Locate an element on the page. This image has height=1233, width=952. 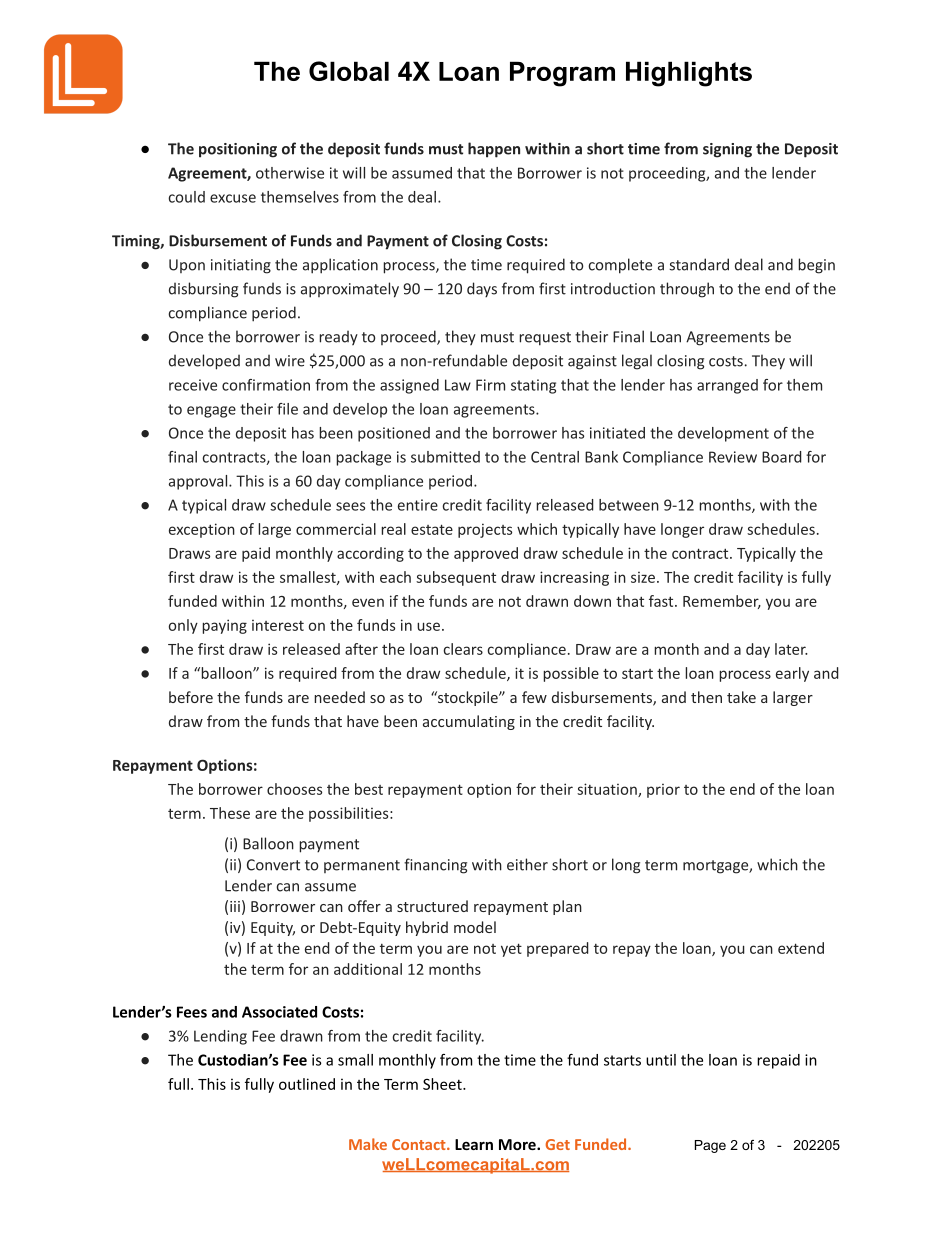
Page is located at coordinates (710, 1146).
